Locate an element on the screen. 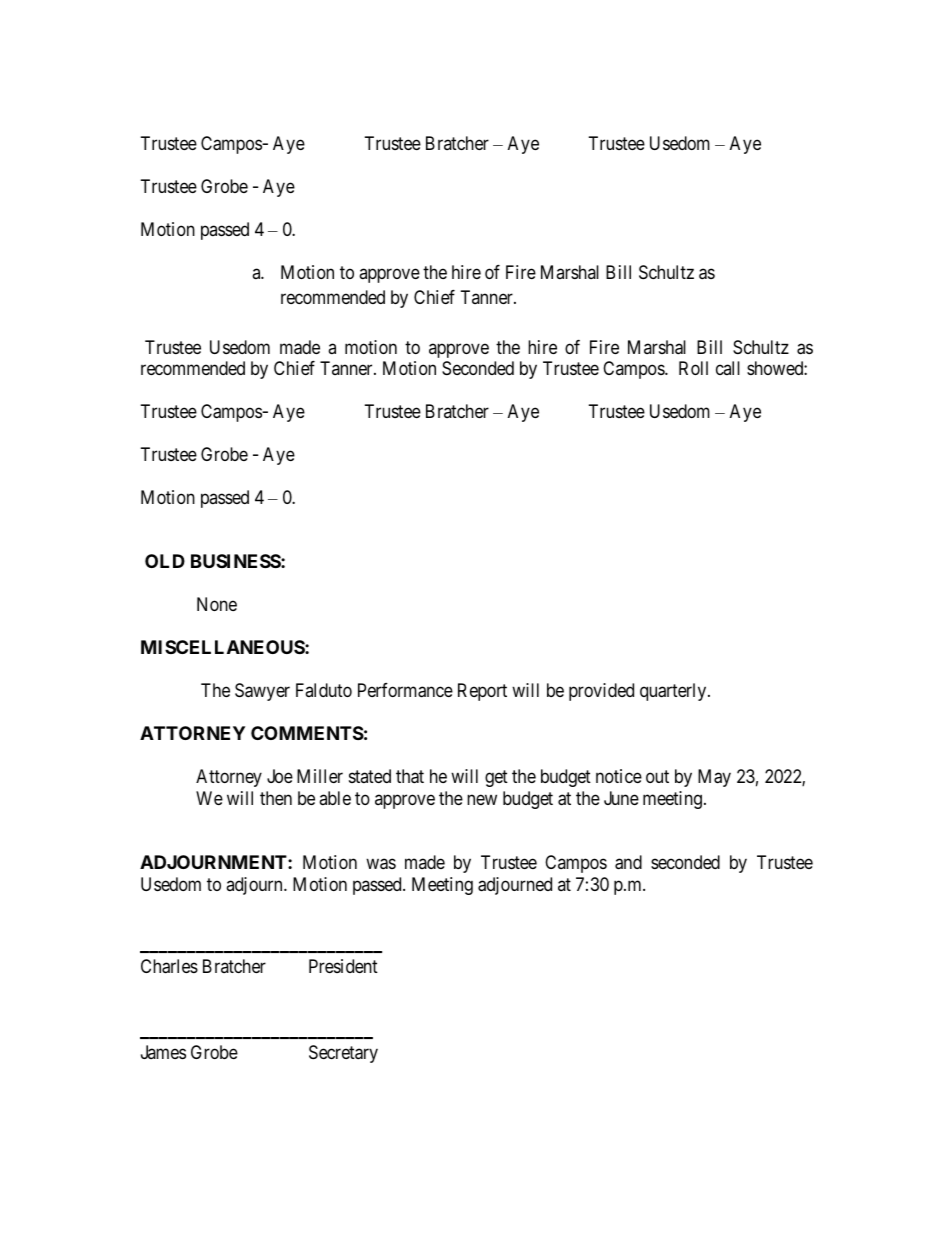 Image resolution: width=952 pixels, height=1233 pixels. Performance is located at coordinates (405, 690).
